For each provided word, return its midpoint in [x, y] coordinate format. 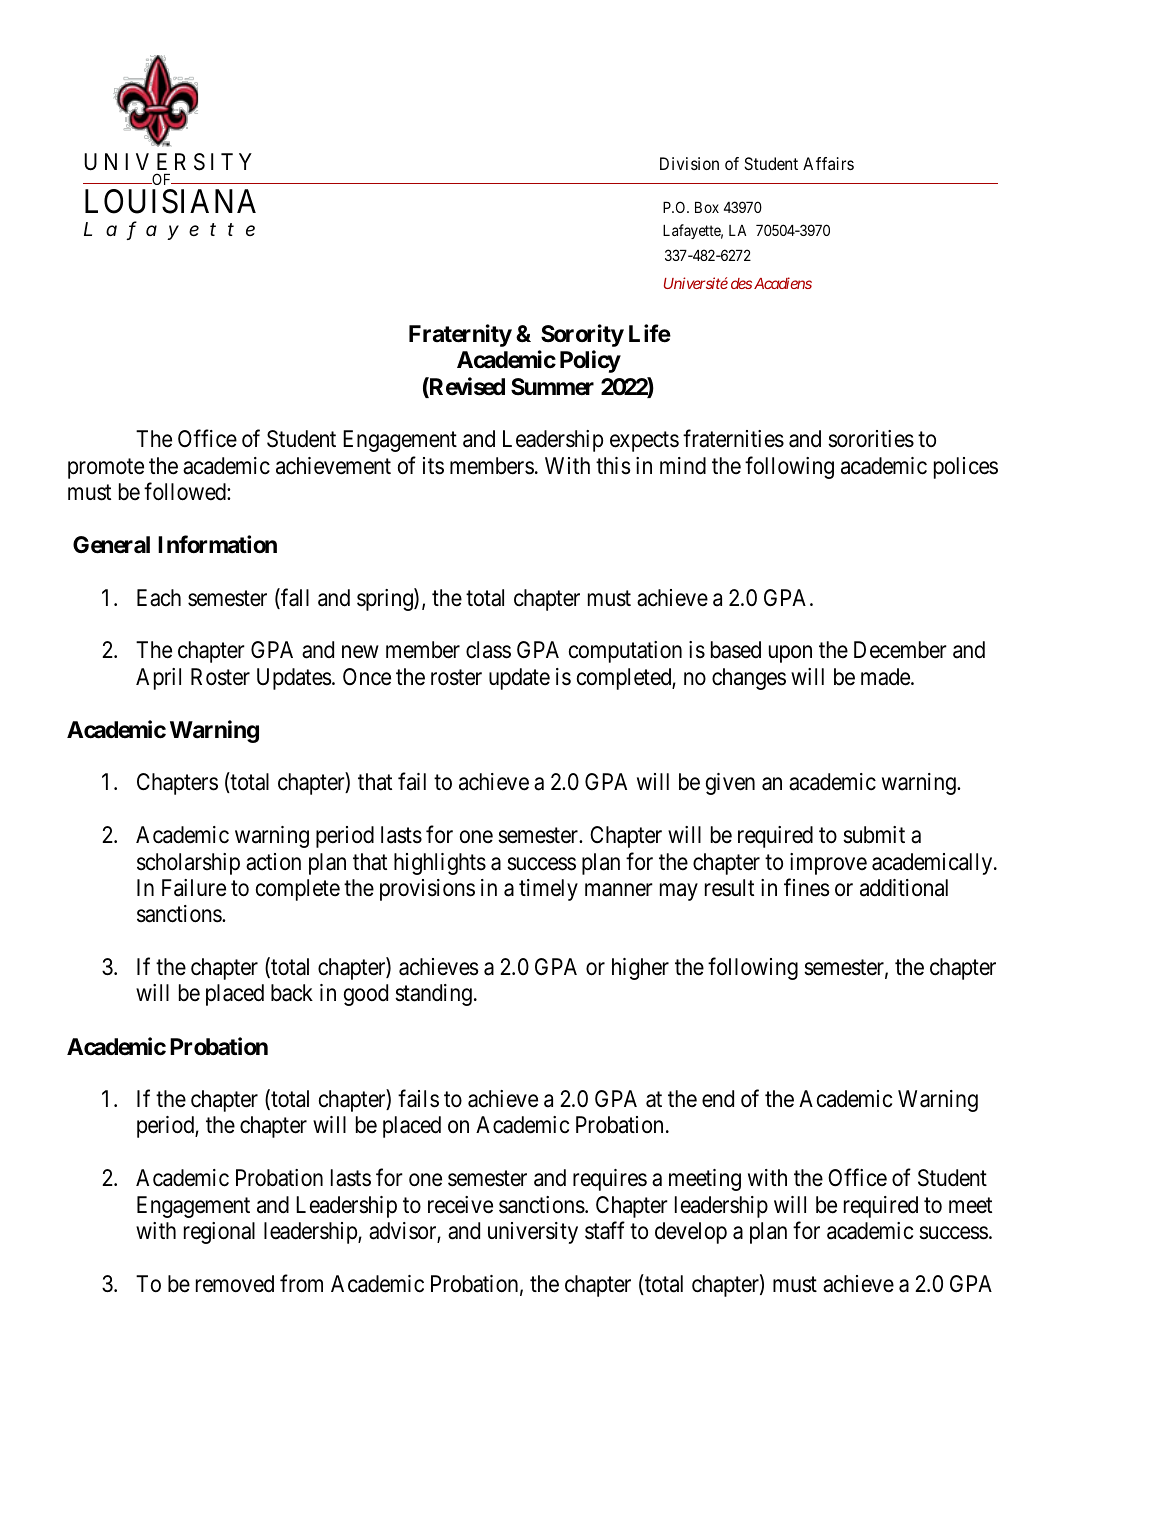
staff [605, 1230]
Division [689, 163]
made [886, 677]
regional [219, 1233]
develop [691, 1233]
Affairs [828, 163]
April [158, 679]
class [488, 650]
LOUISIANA [170, 201]
